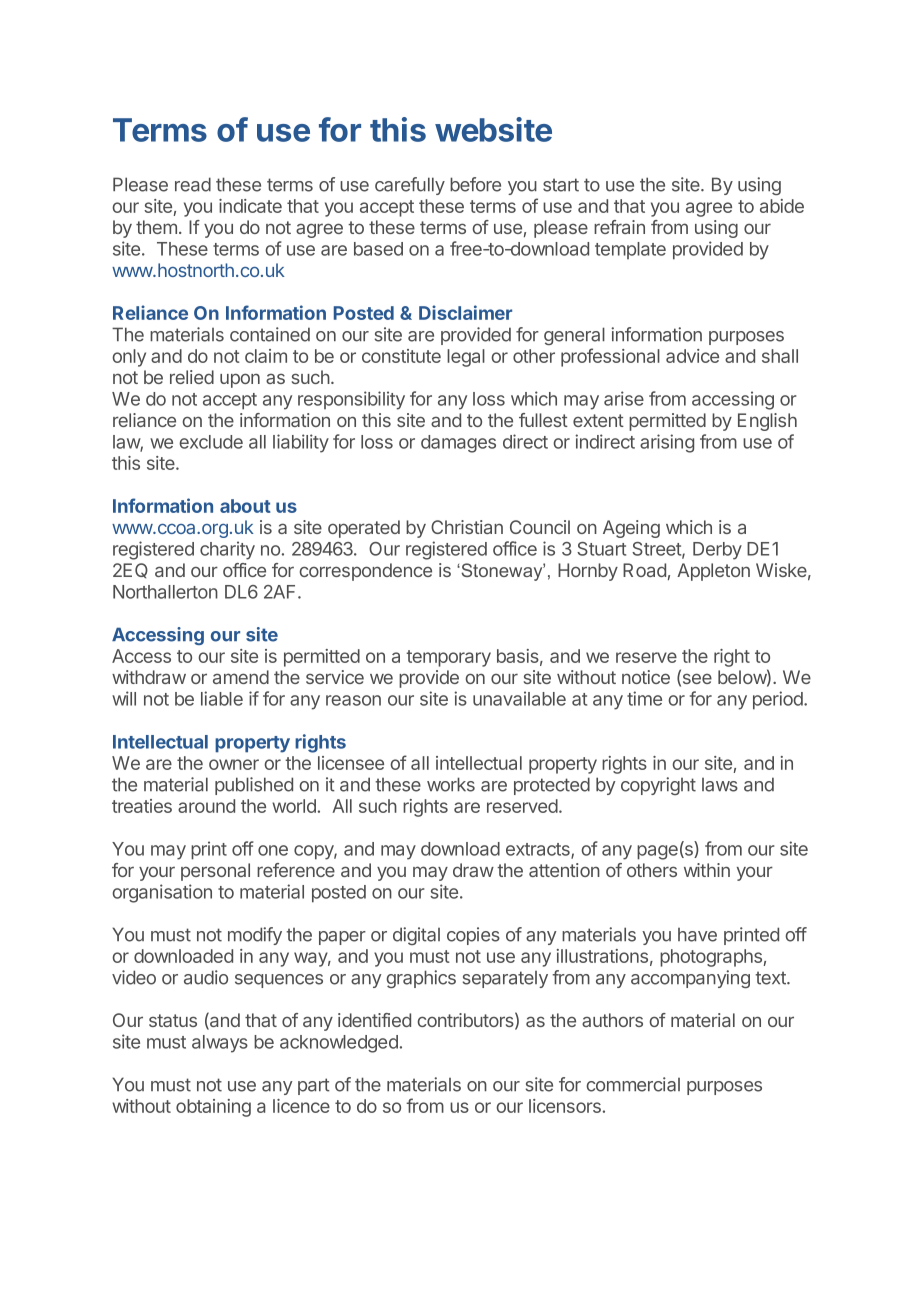 Image resolution: width=924 pixels, height=1307 pixels. I want to click on notice, so click(646, 677).
